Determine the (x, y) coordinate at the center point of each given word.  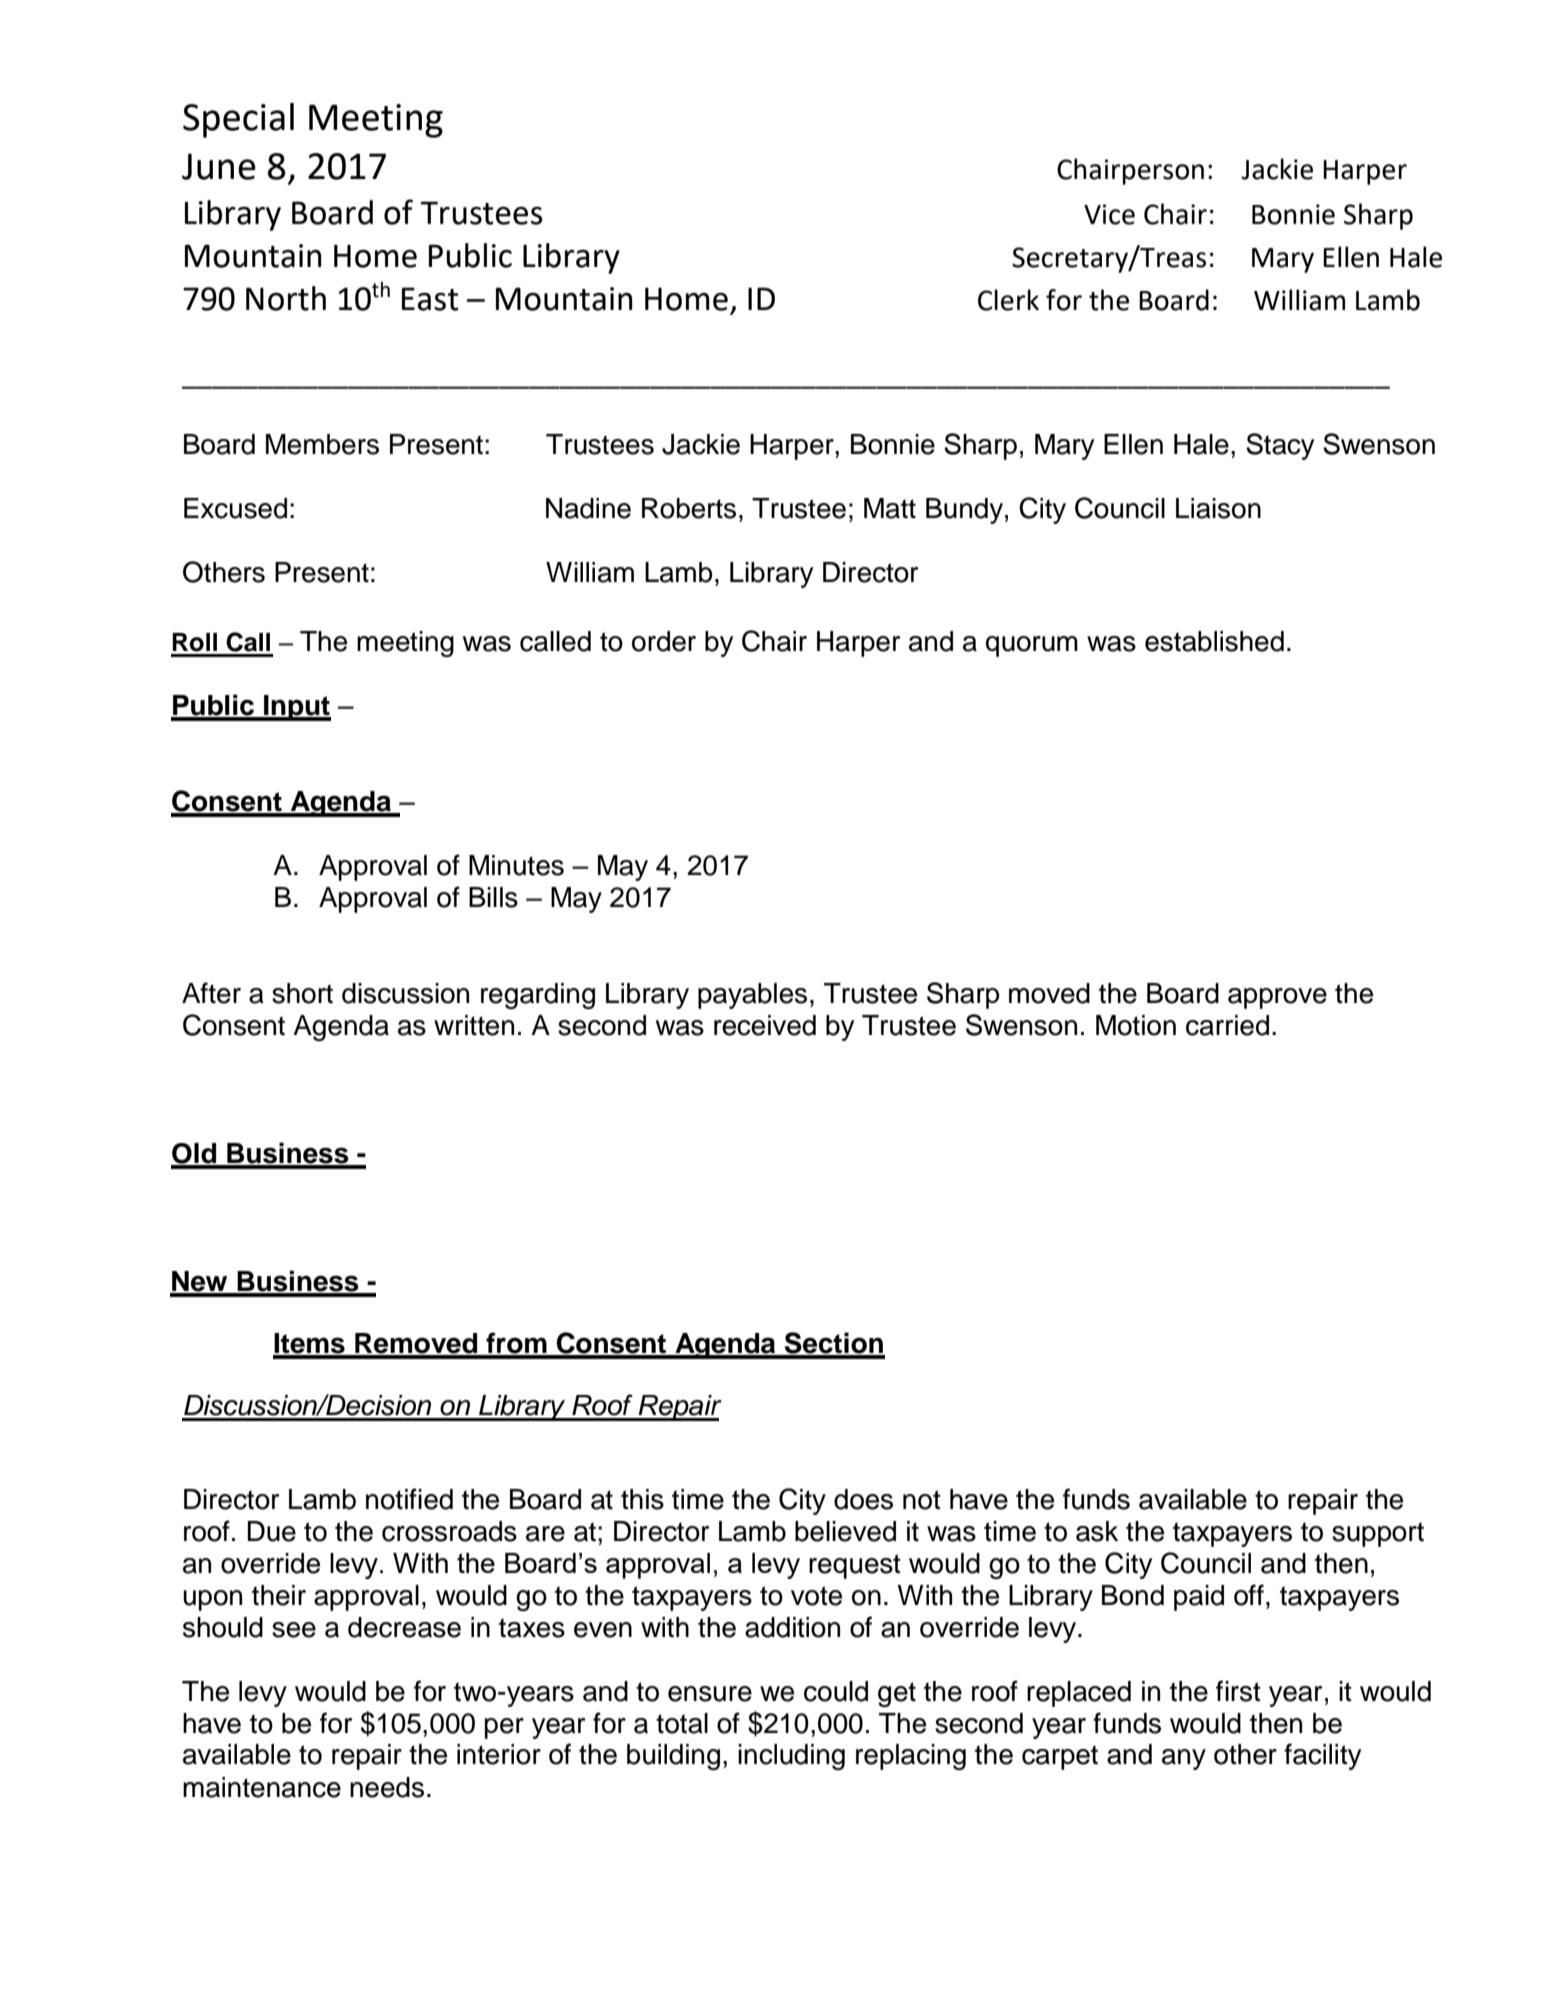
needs (387, 1787)
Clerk (1008, 300)
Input (296, 708)
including (791, 1757)
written (474, 1025)
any (1184, 1759)
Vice (1109, 214)
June (219, 166)
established (1214, 641)
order (664, 641)
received (765, 1025)
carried (1227, 1025)
